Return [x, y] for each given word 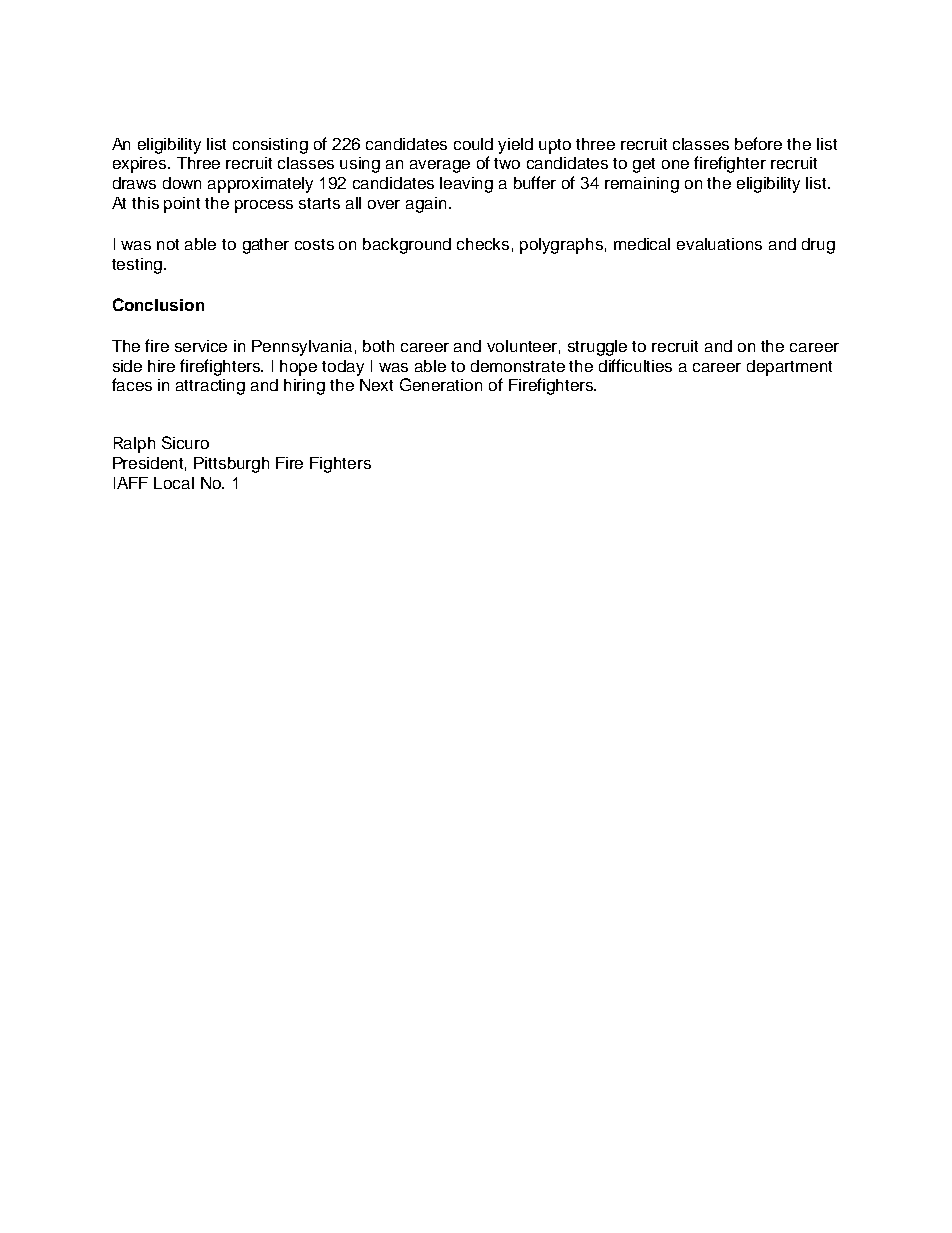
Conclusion [158, 304]
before [758, 143]
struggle [597, 348]
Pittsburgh [231, 465]
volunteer [523, 347]
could [473, 144]
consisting [270, 146]
